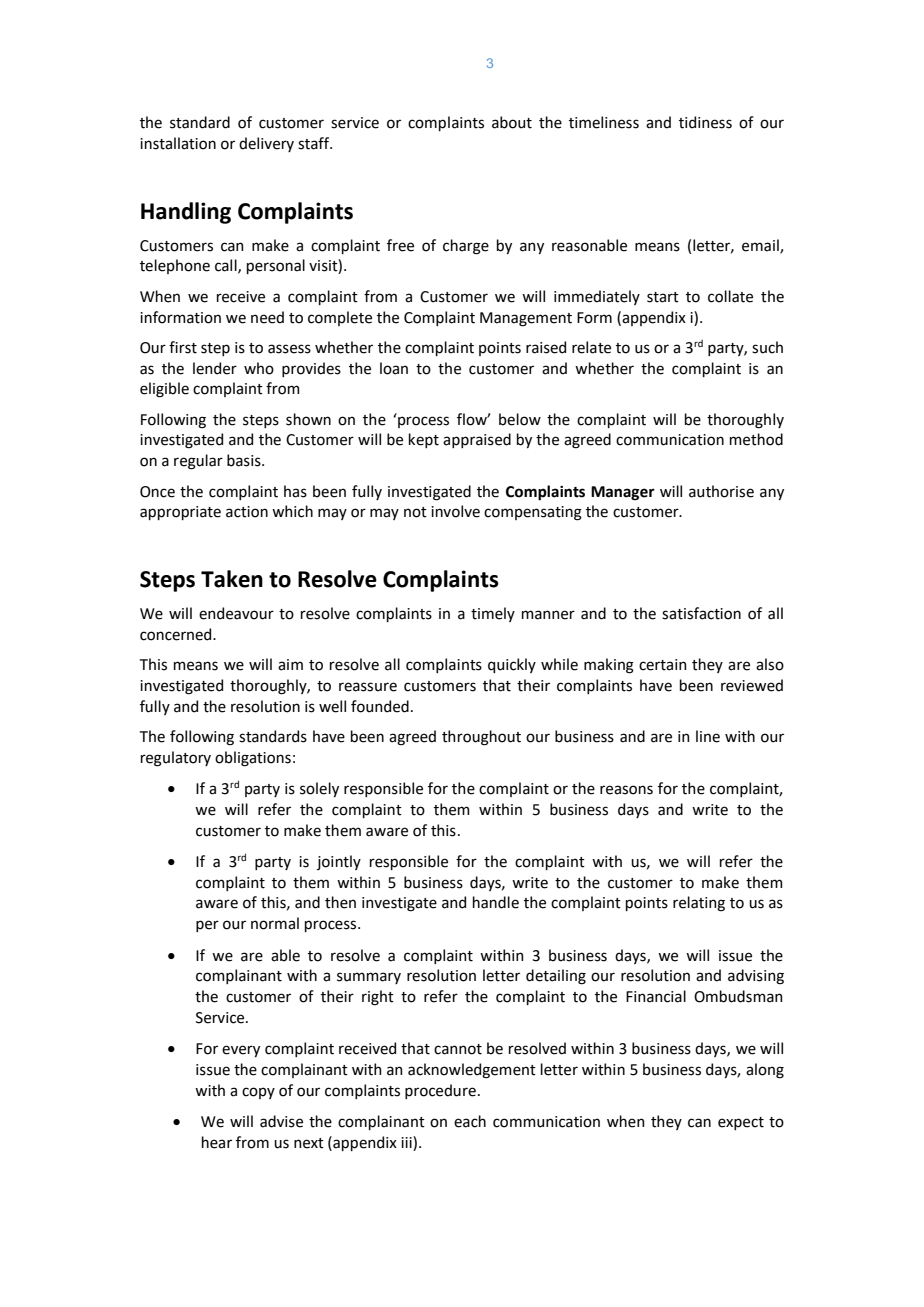  Describe the element at coordinates (699, 904) in the document. I see `relating` at that location.
